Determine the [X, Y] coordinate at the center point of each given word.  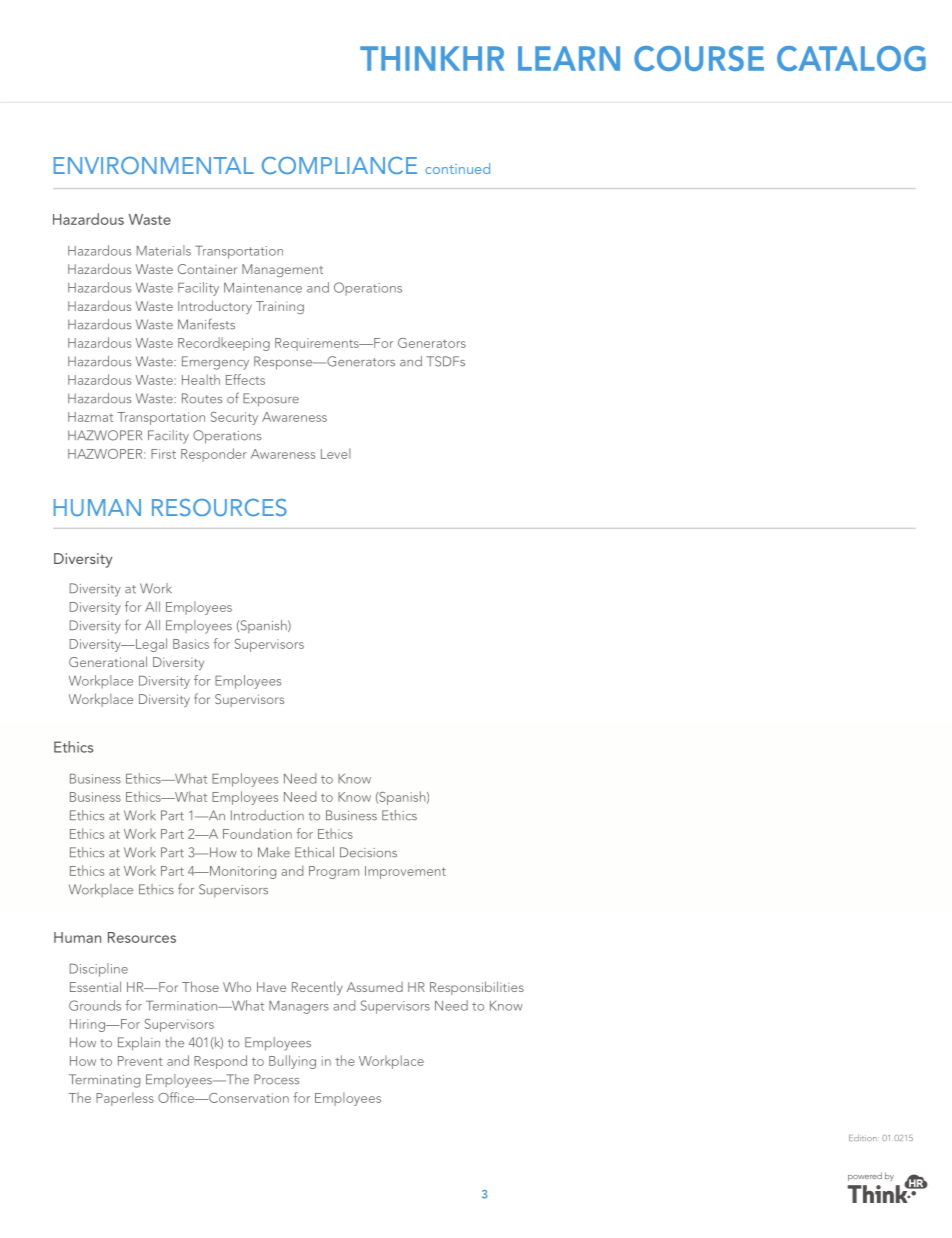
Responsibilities [477, 988]
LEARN [569, 58]
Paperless [125, 1099]
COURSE [699, 58]
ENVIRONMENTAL [154, 165]
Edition [864, 1137]
